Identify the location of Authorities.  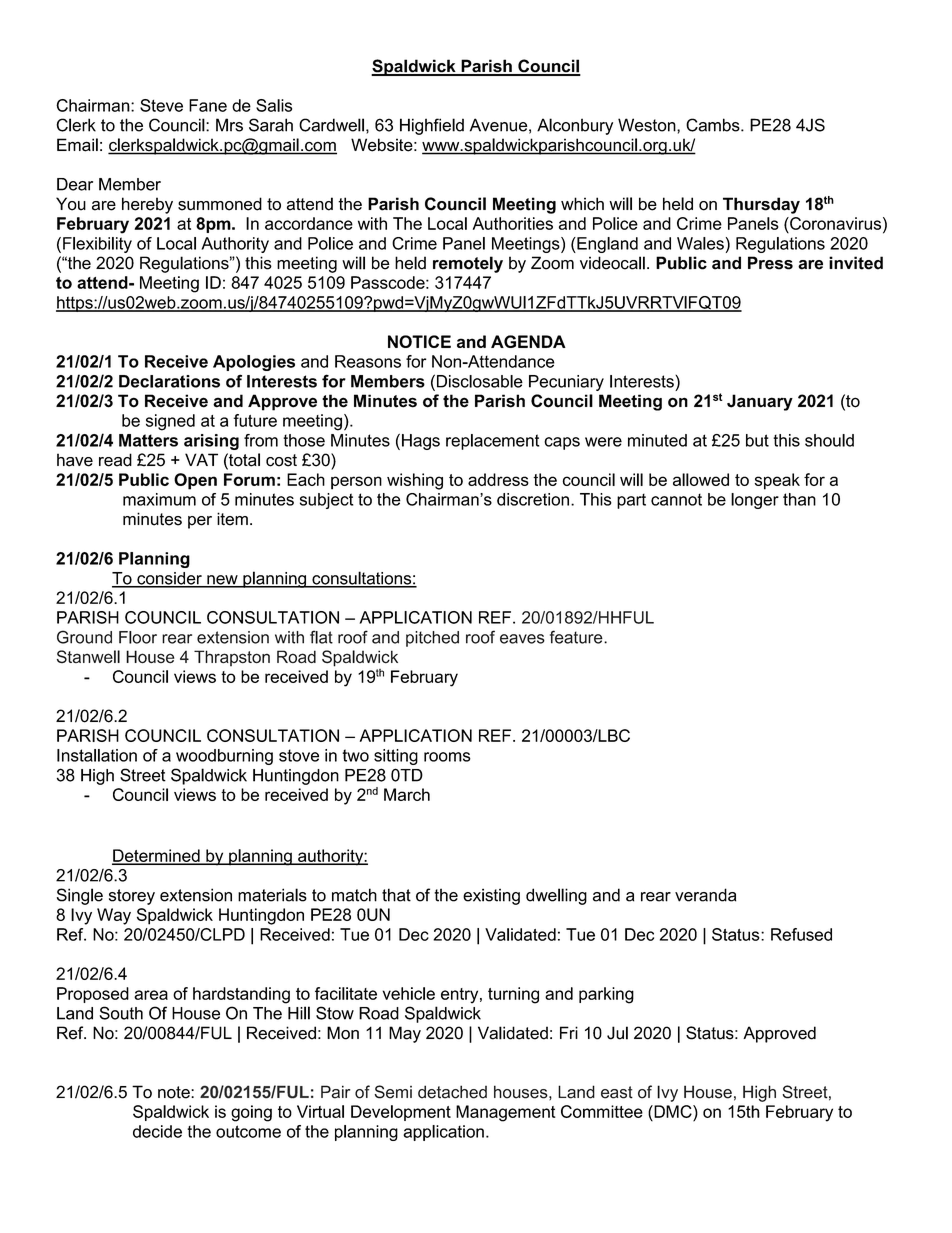
(513, 223).
